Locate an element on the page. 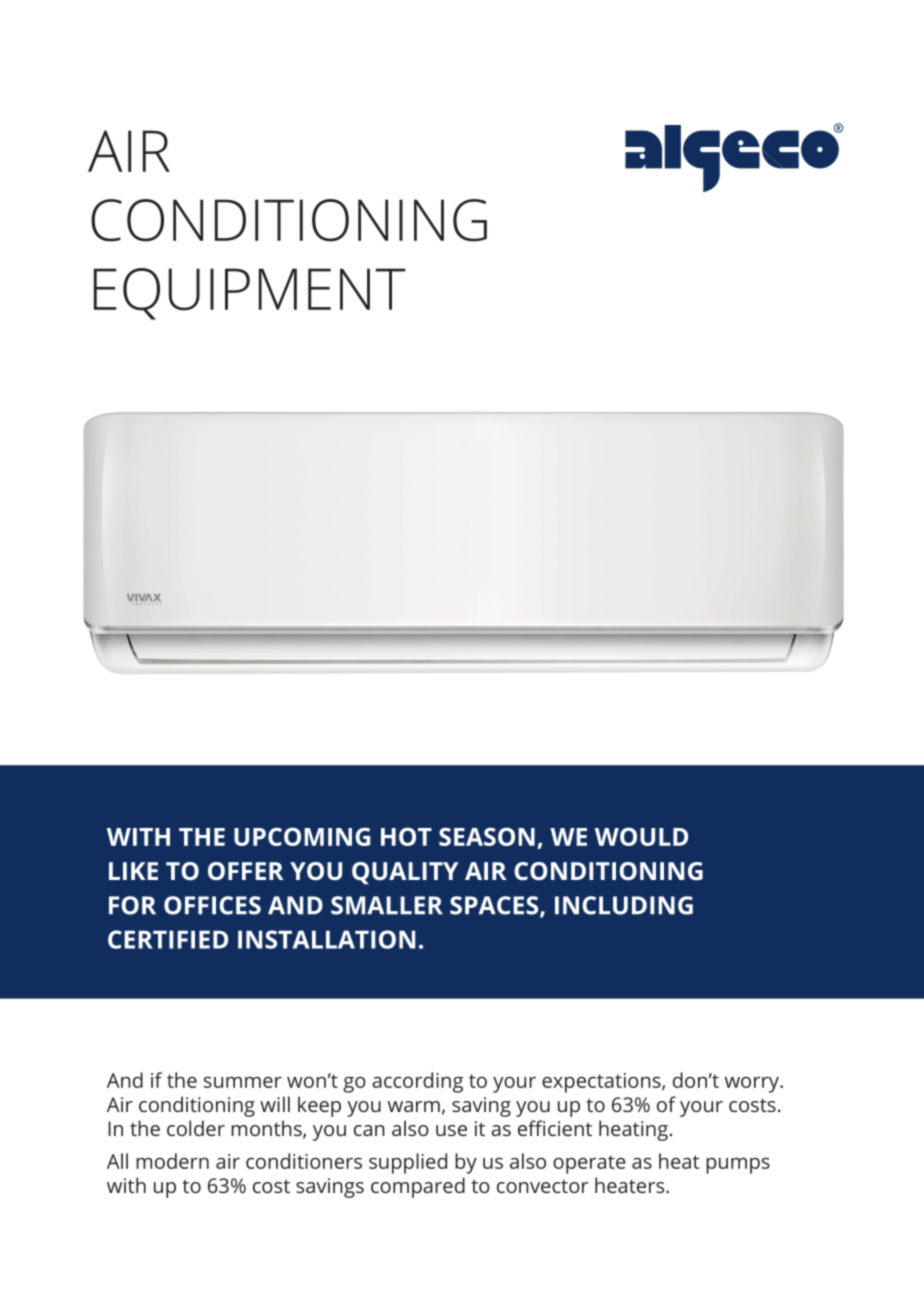  HOT is located at coordinates (406, 836).
